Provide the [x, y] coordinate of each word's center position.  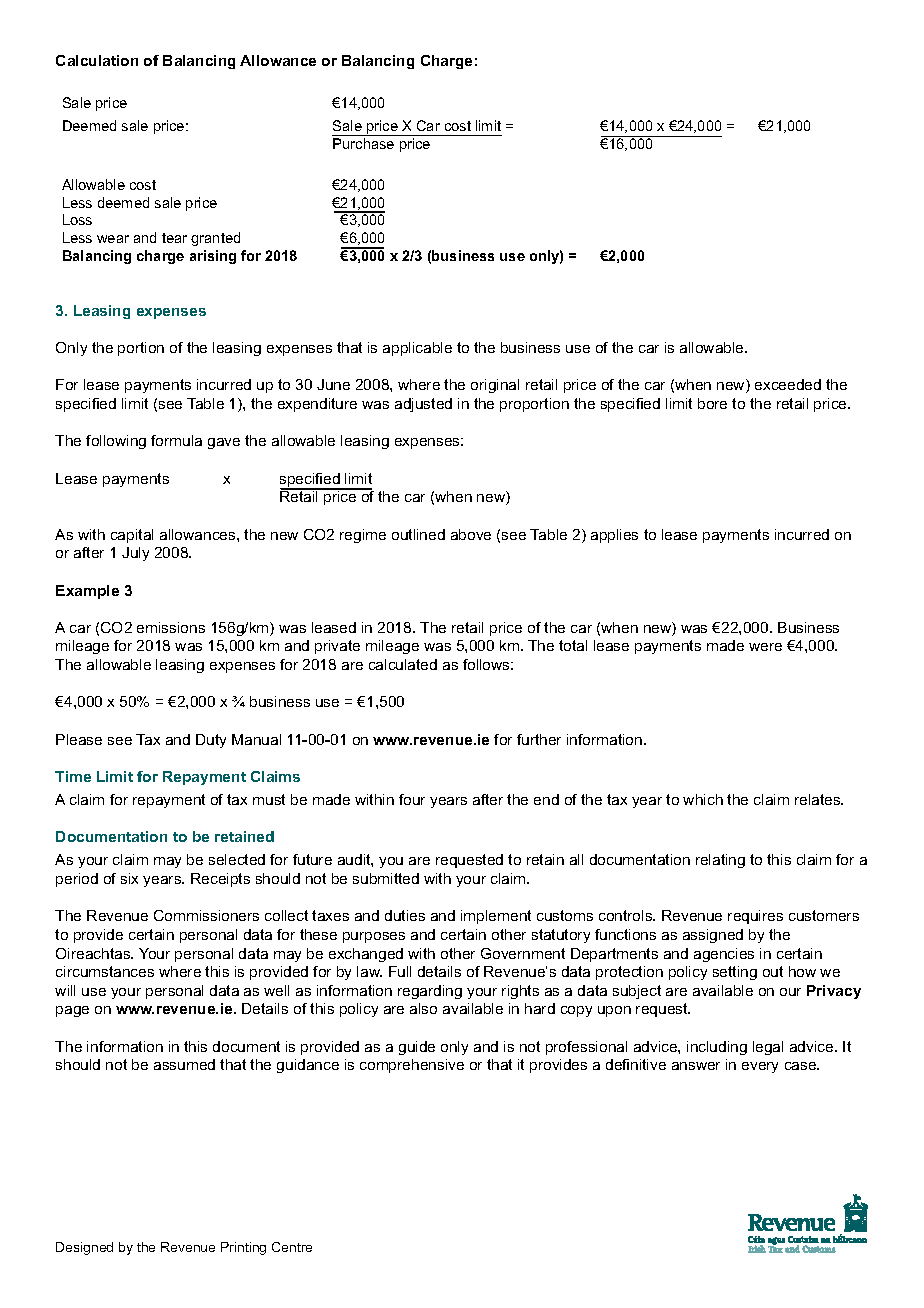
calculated [403, 664]
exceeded [788, 384]
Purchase [363, 143]
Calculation [97, 60]
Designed [84, 1248]
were [765, 647]
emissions [171, 627]
